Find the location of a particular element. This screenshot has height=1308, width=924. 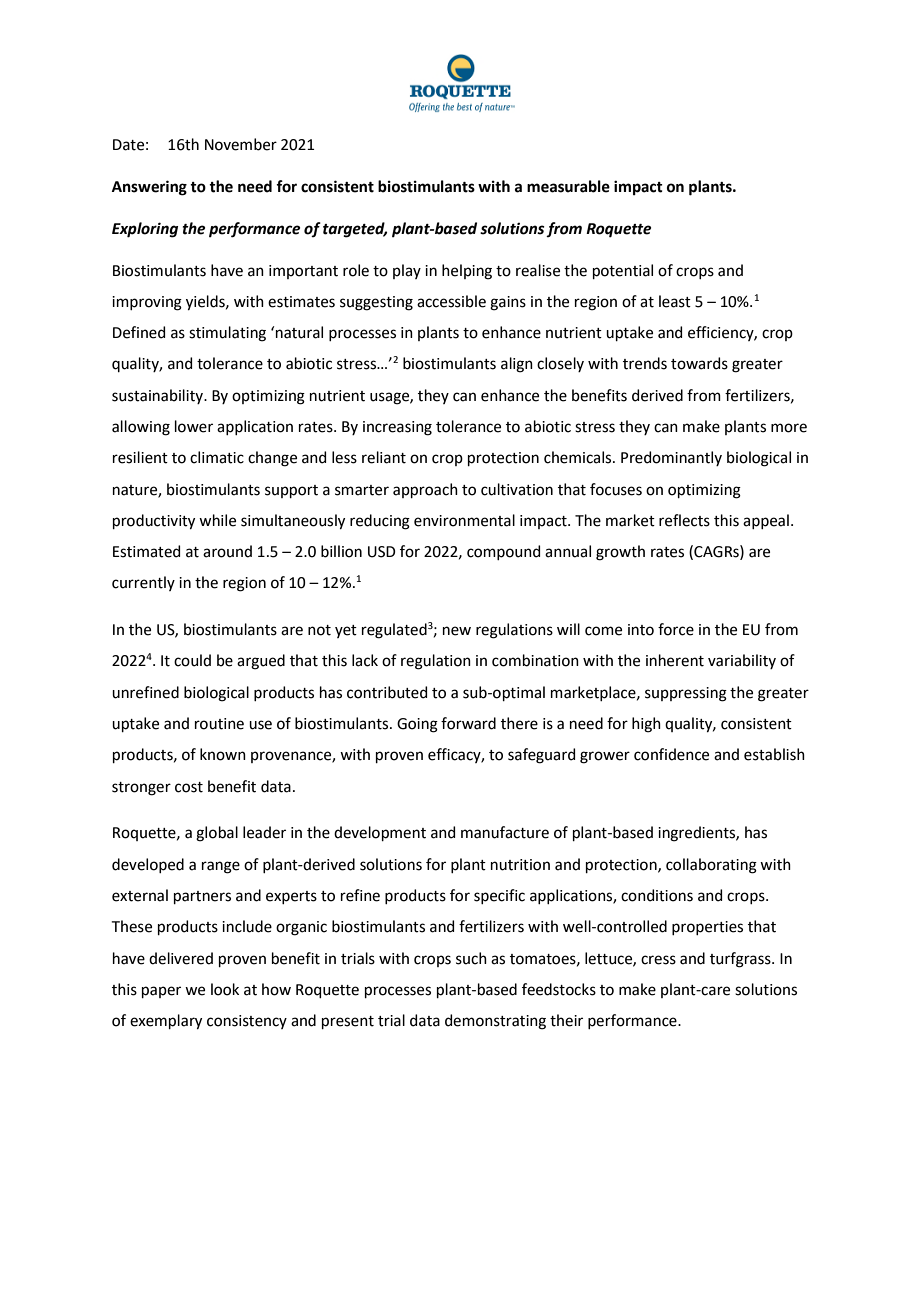

November is located at coordinates (241, 144).
